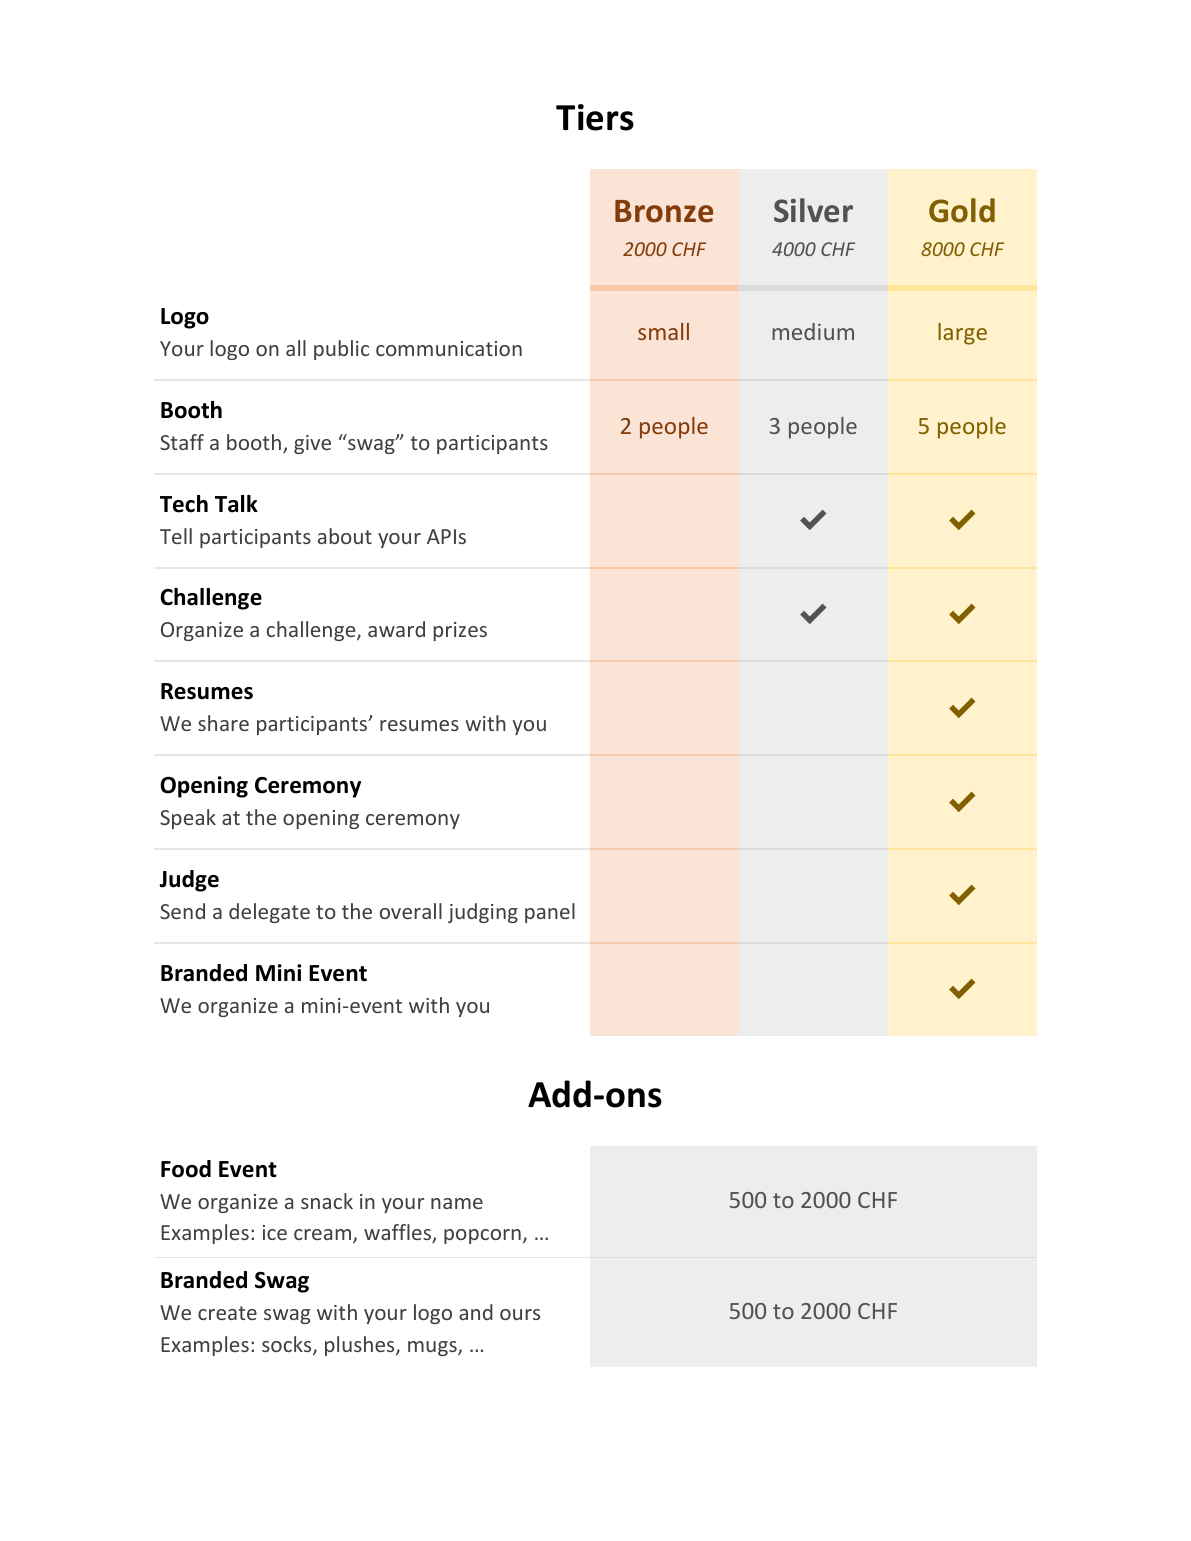 This page has height=1541, width=1191. What do you see at coordinates (269, 913) in the page?
I see `delegate` at bounding box center [269, 913].
